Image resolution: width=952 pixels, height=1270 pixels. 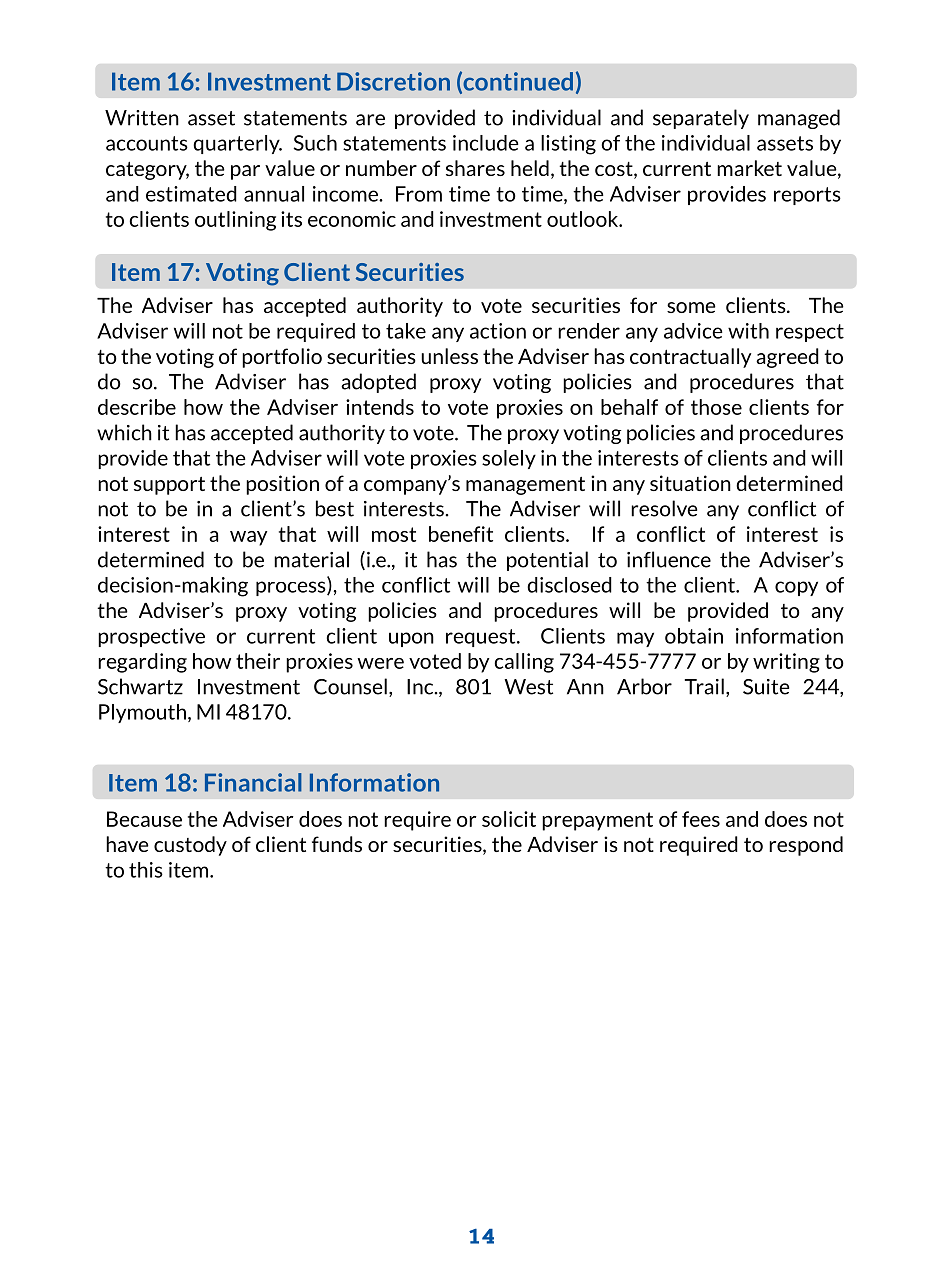 What do you see at coordinates (258, 661) in the document?
I see `their` at bounding box center [258, 661].
